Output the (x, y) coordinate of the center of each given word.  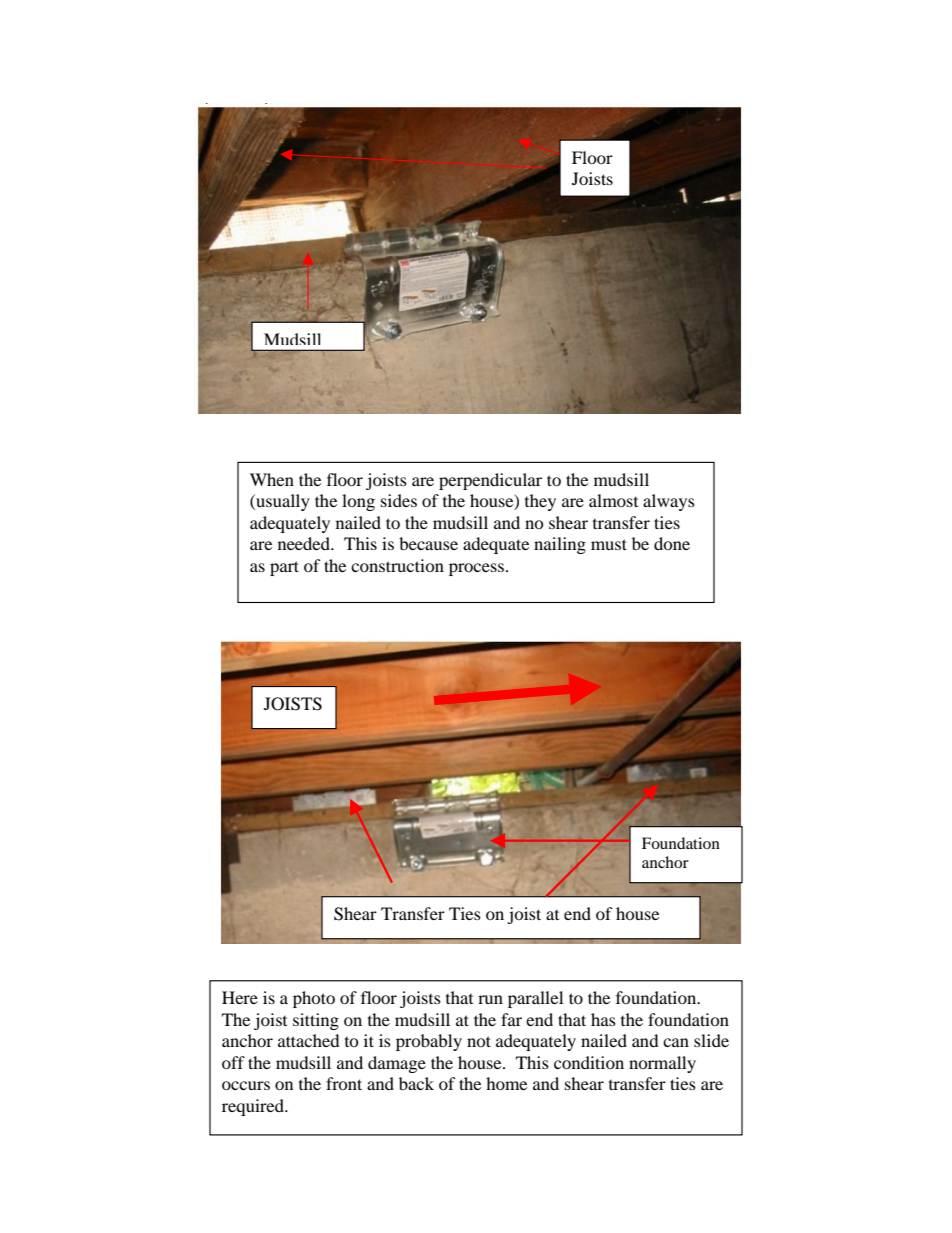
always (669, 502)
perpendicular (490, 481)
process (476, 569)
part (284, 568)
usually (282, 502)
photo (314, 999)
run (490, 999)
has (603, 1019)
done (672, 543)
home (506, 1083)
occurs (246, 1085)
